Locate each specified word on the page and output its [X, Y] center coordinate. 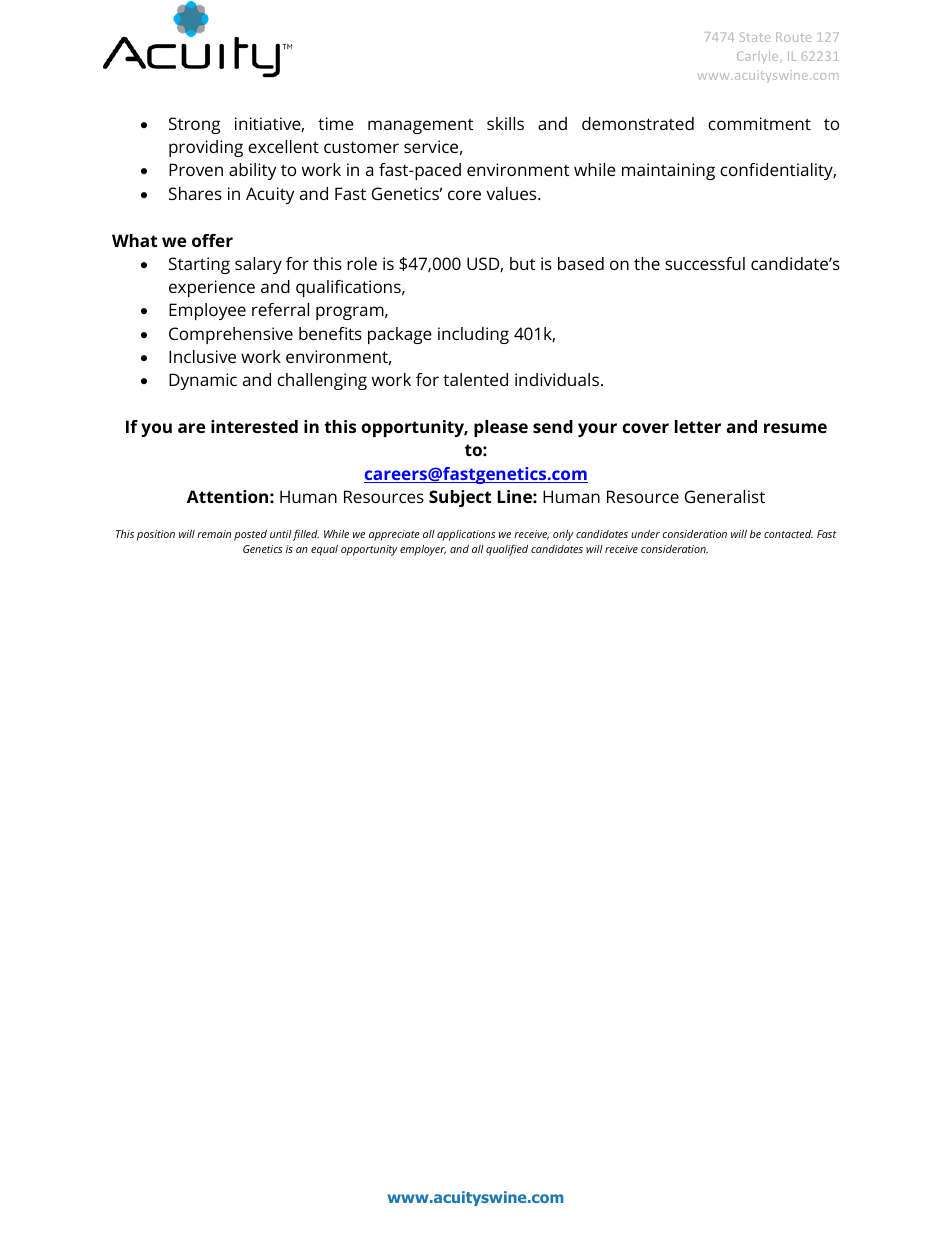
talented [475, 379]
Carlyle [759, 57]
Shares [195, 193]
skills [505, 123]
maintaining [668, 171]
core [464, 195]
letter [698, 426]
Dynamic [203, 381]
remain [214, 534]
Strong [194, 125]
